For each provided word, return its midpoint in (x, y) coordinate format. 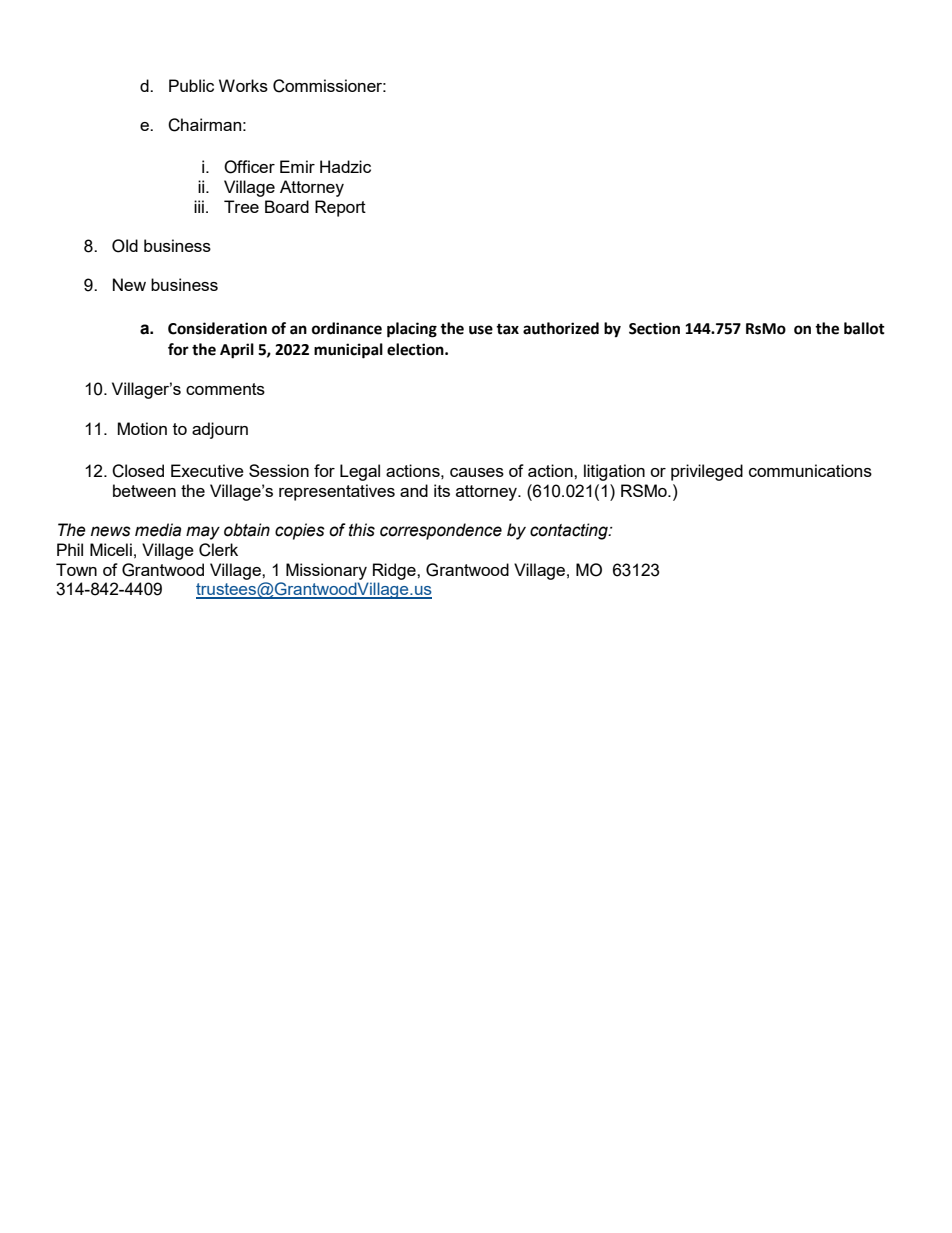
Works (243, 85)
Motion (142, 428)
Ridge (395, 571)
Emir (297, 166)
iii (199, 206)
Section (654, 328)
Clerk (218, 550)
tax (507, 329)
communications (810, 470)
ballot (864, 328)
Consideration (217, 328)
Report (340, 208)
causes (477, 472)
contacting (570, 531)
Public (191, 85)
